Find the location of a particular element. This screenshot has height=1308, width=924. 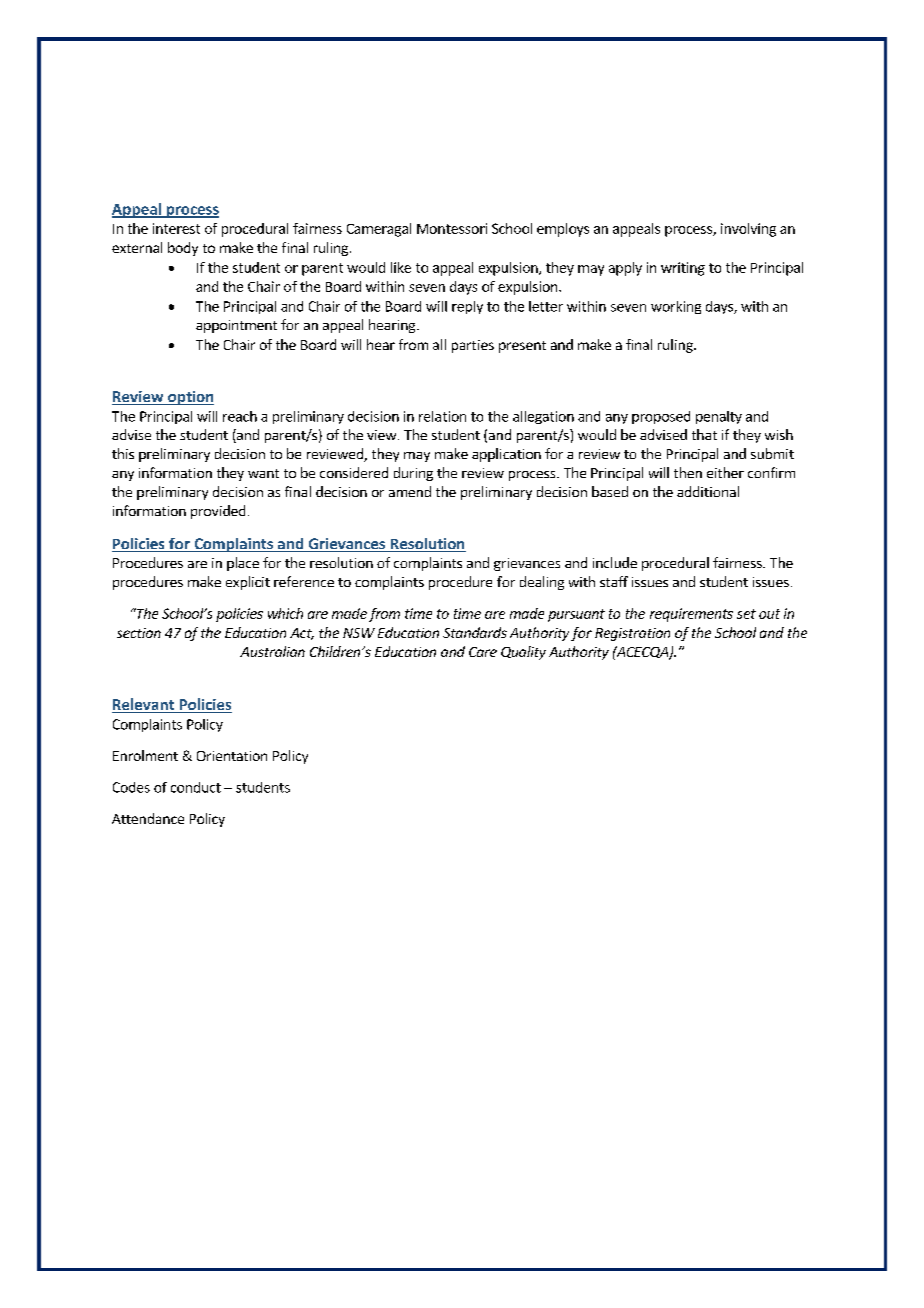

conduct is located at coordinates (196, 787).
